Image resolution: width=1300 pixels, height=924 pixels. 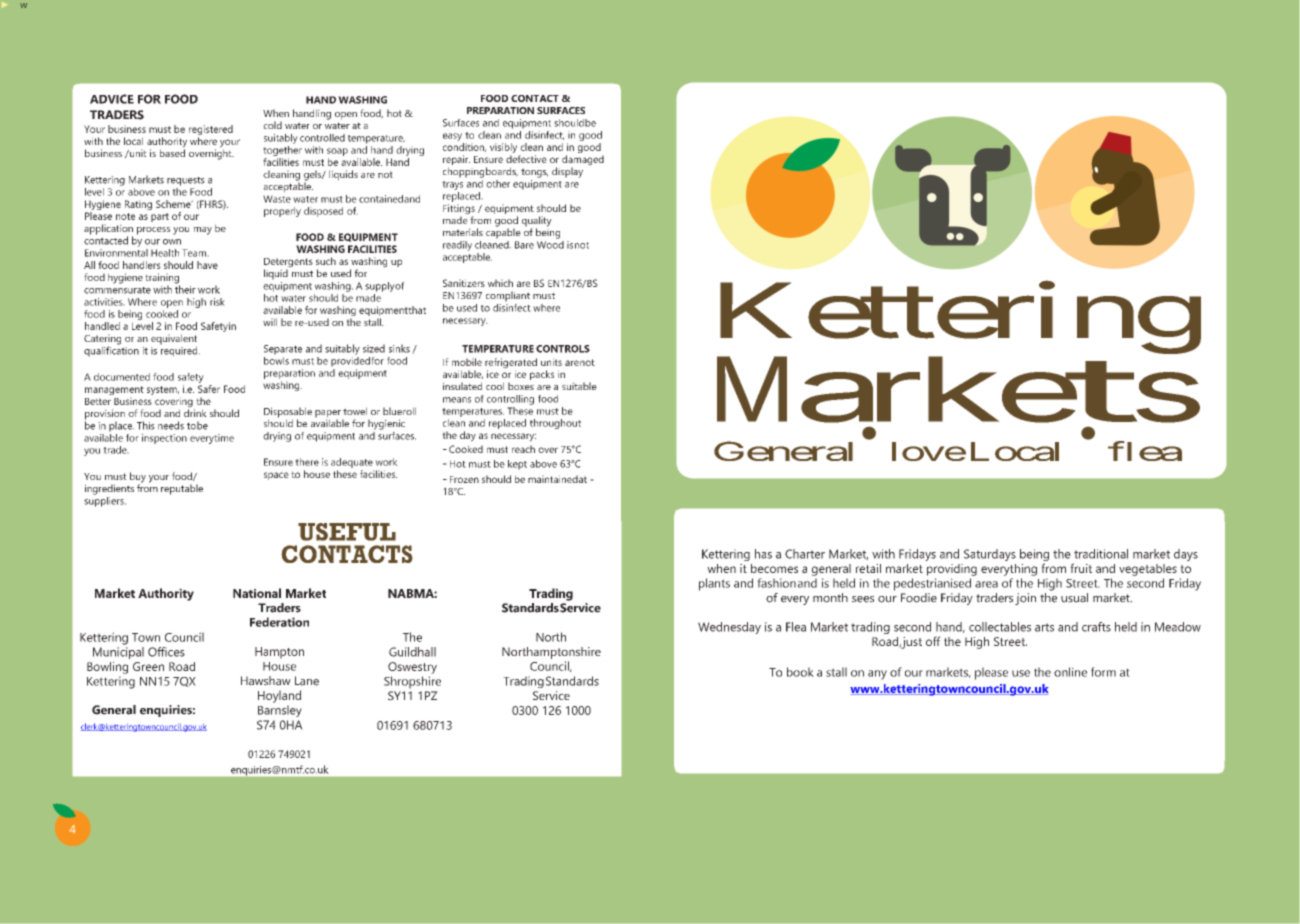 What do you see at coordinates (166, 652) in the screenshot?
I see `Offices` at bounding box center [166, 652].
